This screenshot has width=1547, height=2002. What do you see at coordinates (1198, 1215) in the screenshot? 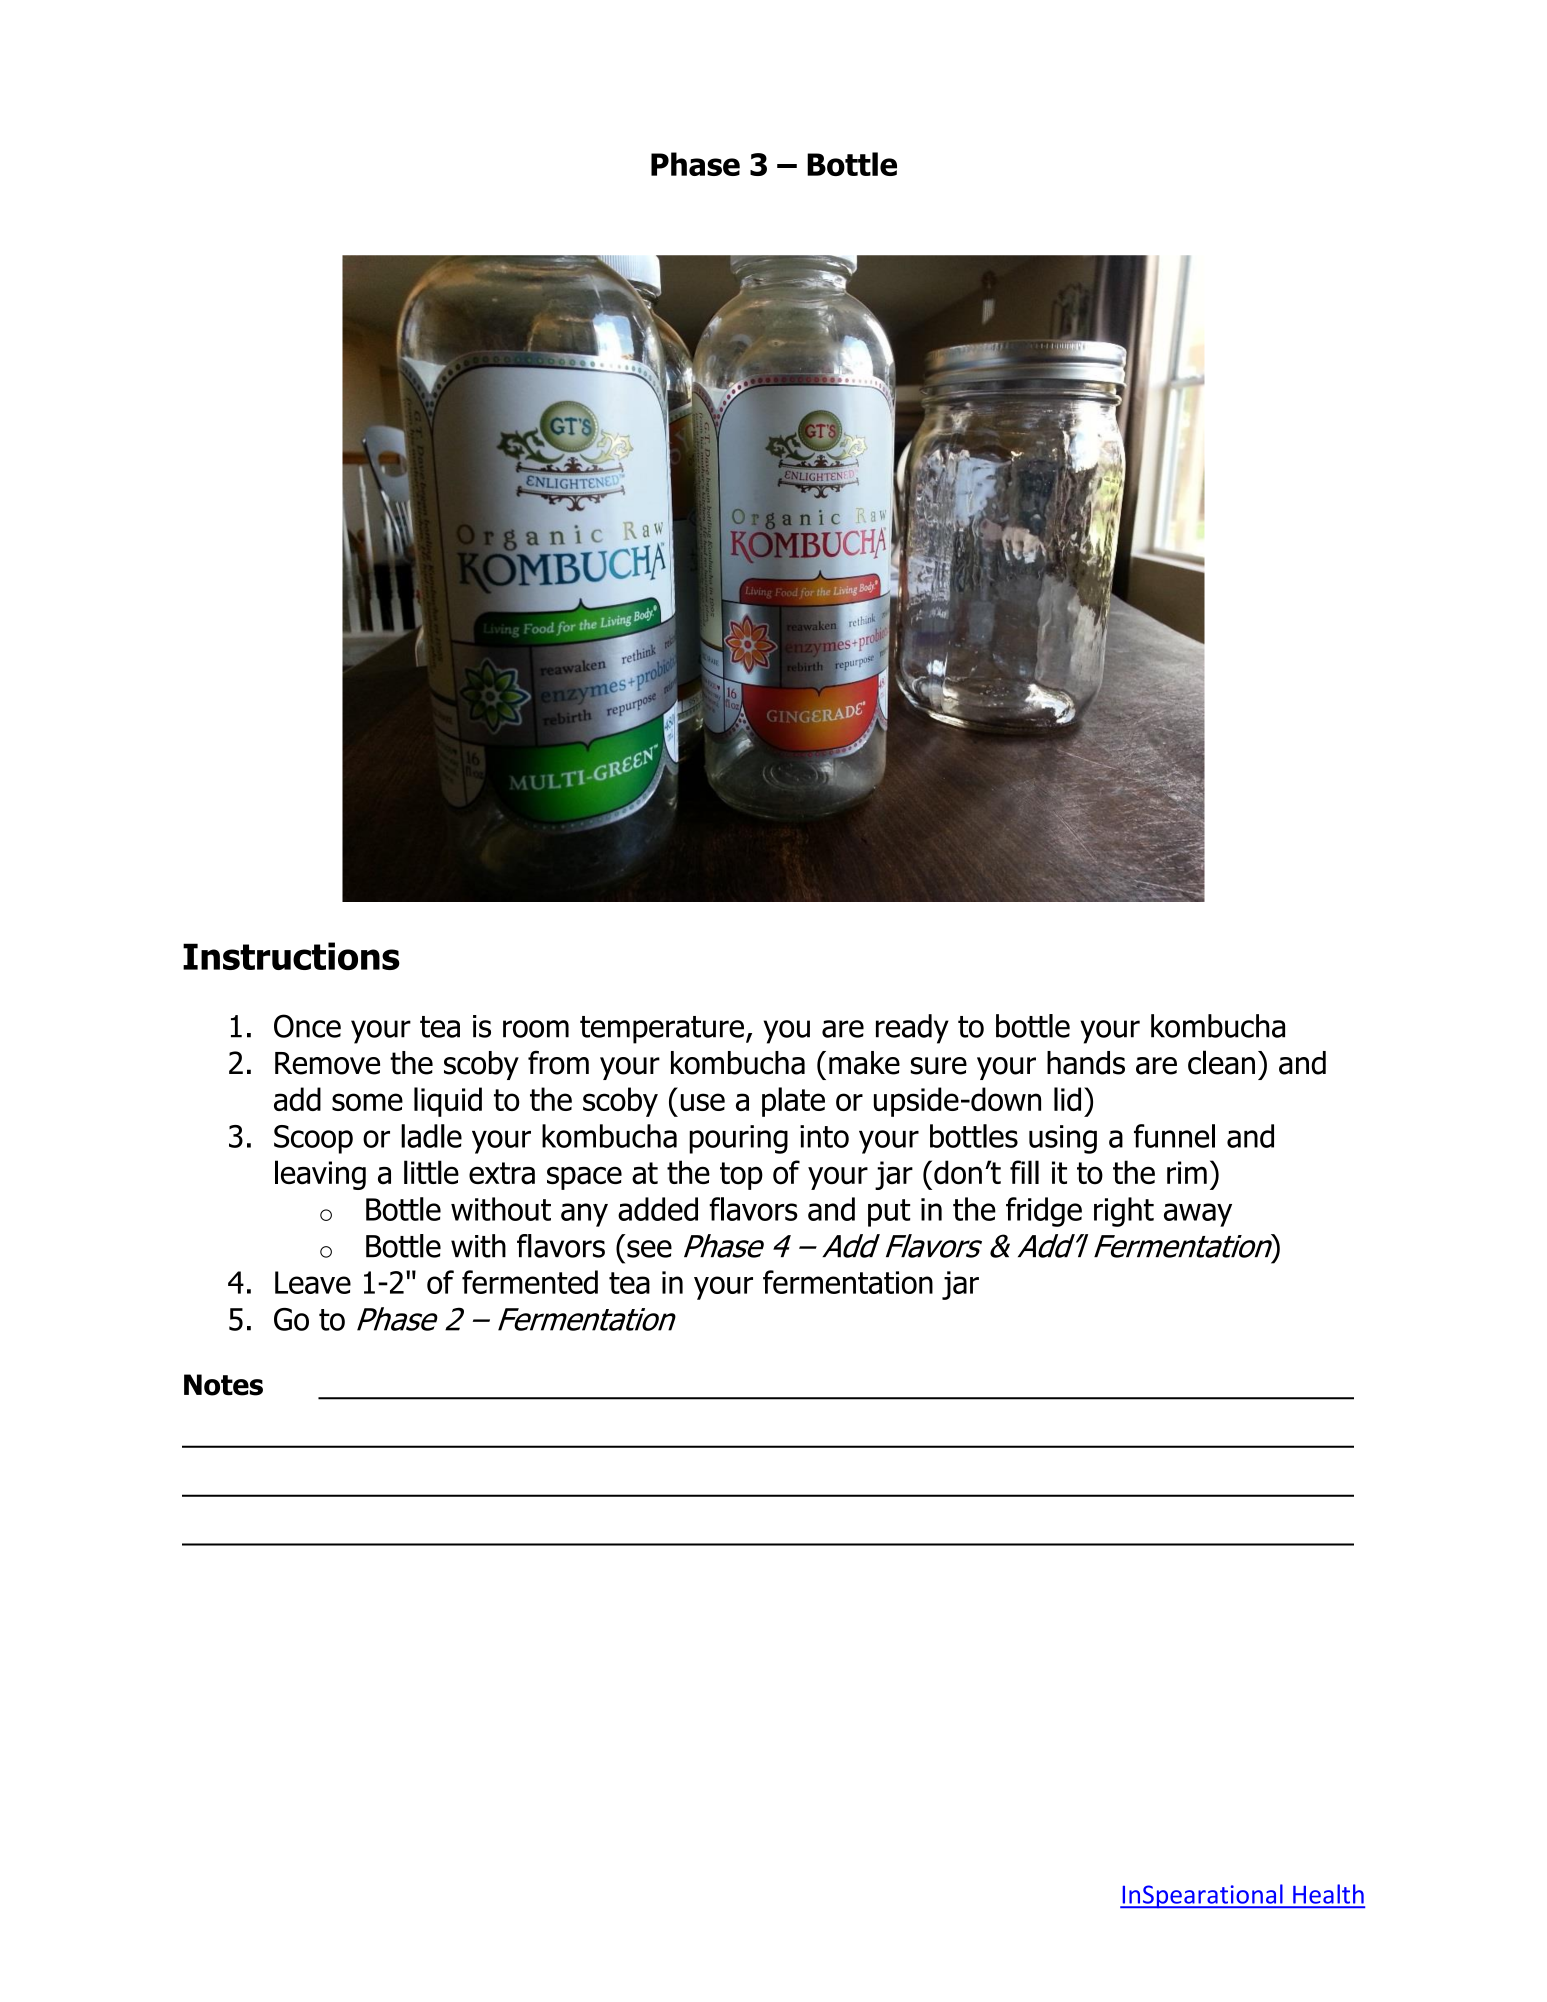
I see `away` at bounding box center [1198, 1215].
